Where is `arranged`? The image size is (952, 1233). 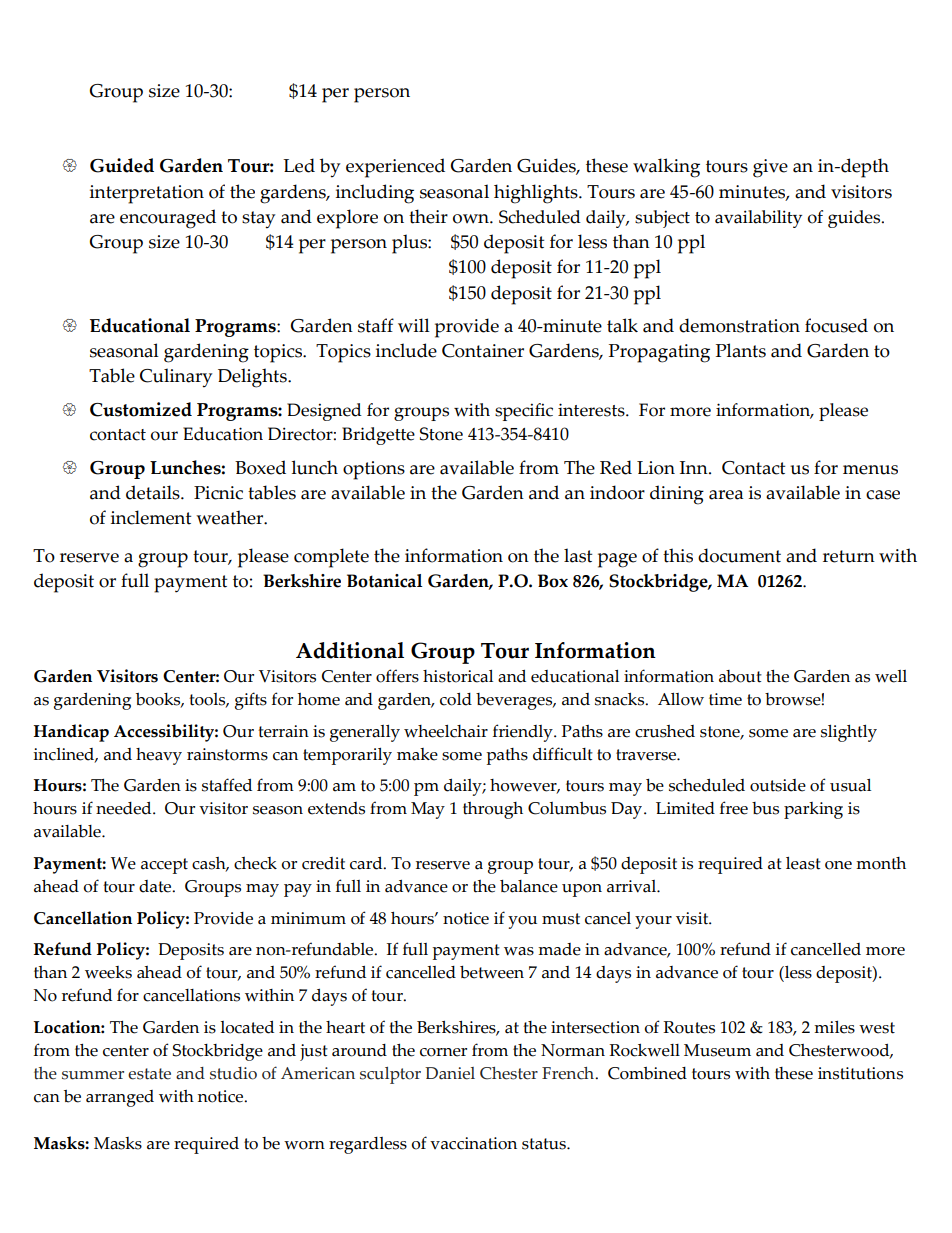 arranged is located at coordinates (120, 1098).
